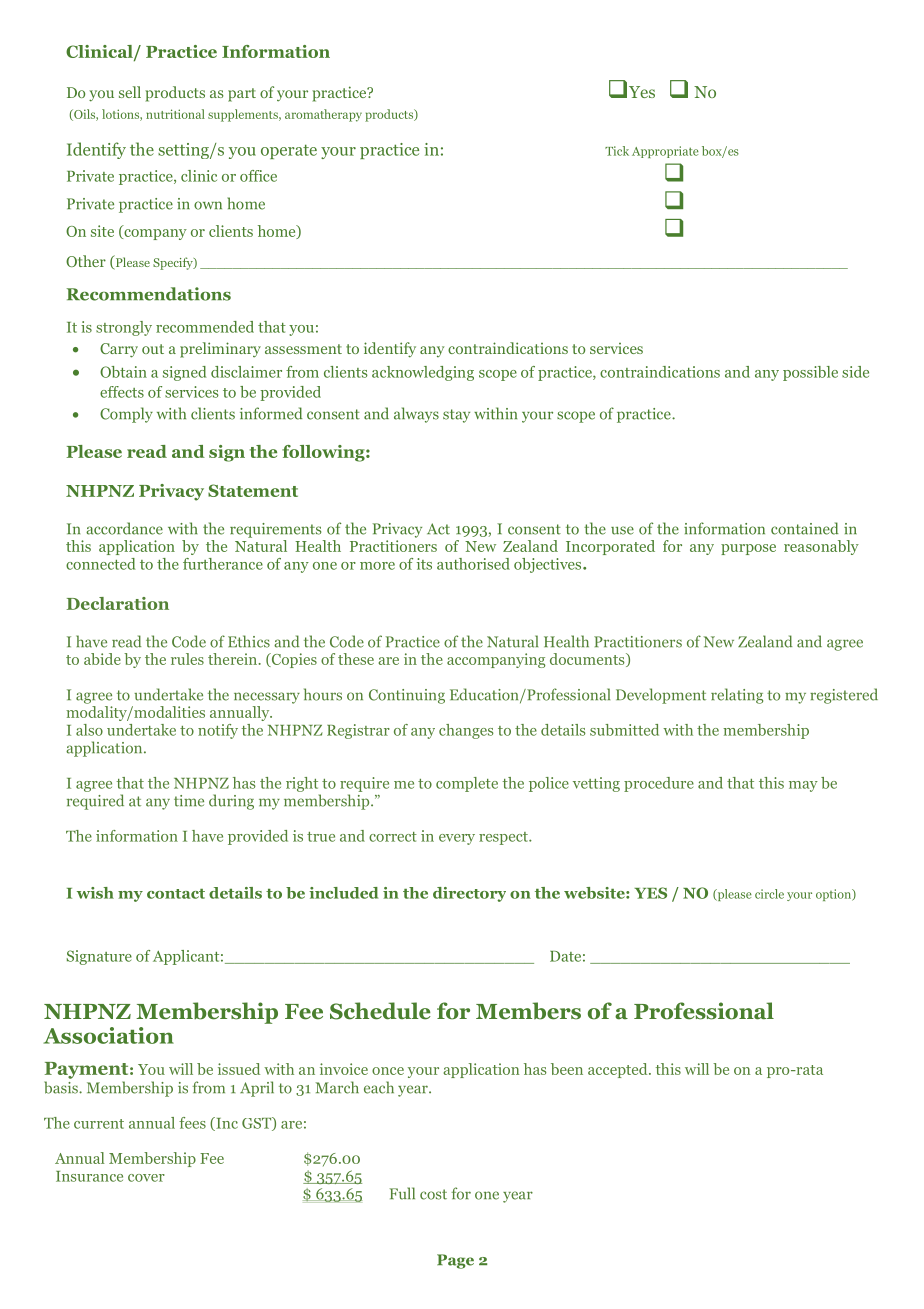  What do you see at coordinates (175, 114) in the screenshot?
I see `nutritional` at bounding box center [175, 114].
